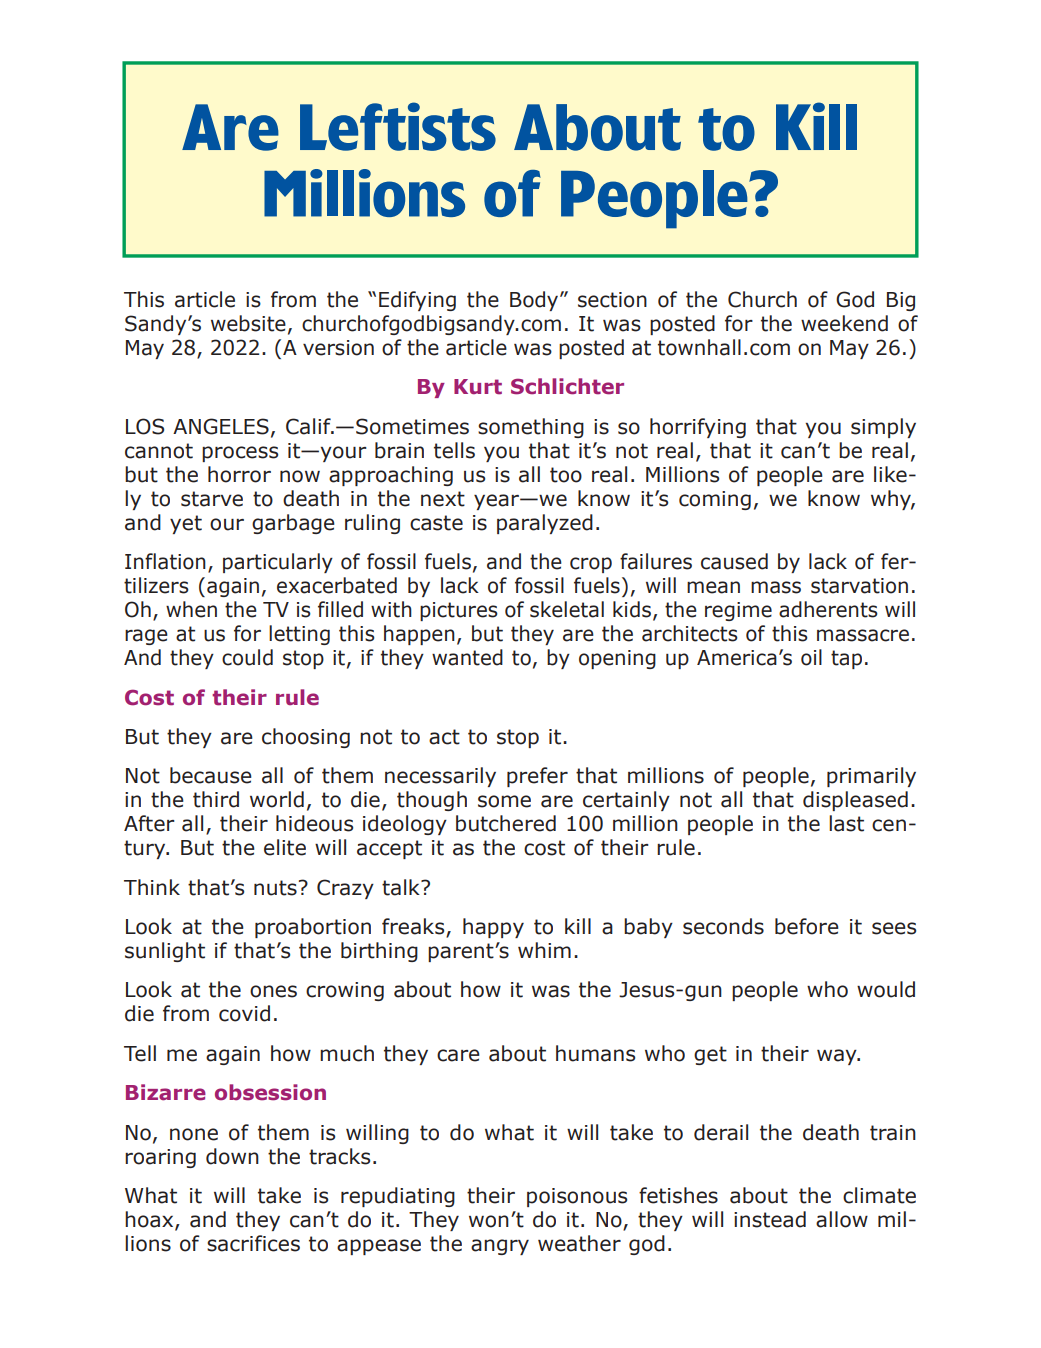  I want to click on whim, so click(544, 950).
